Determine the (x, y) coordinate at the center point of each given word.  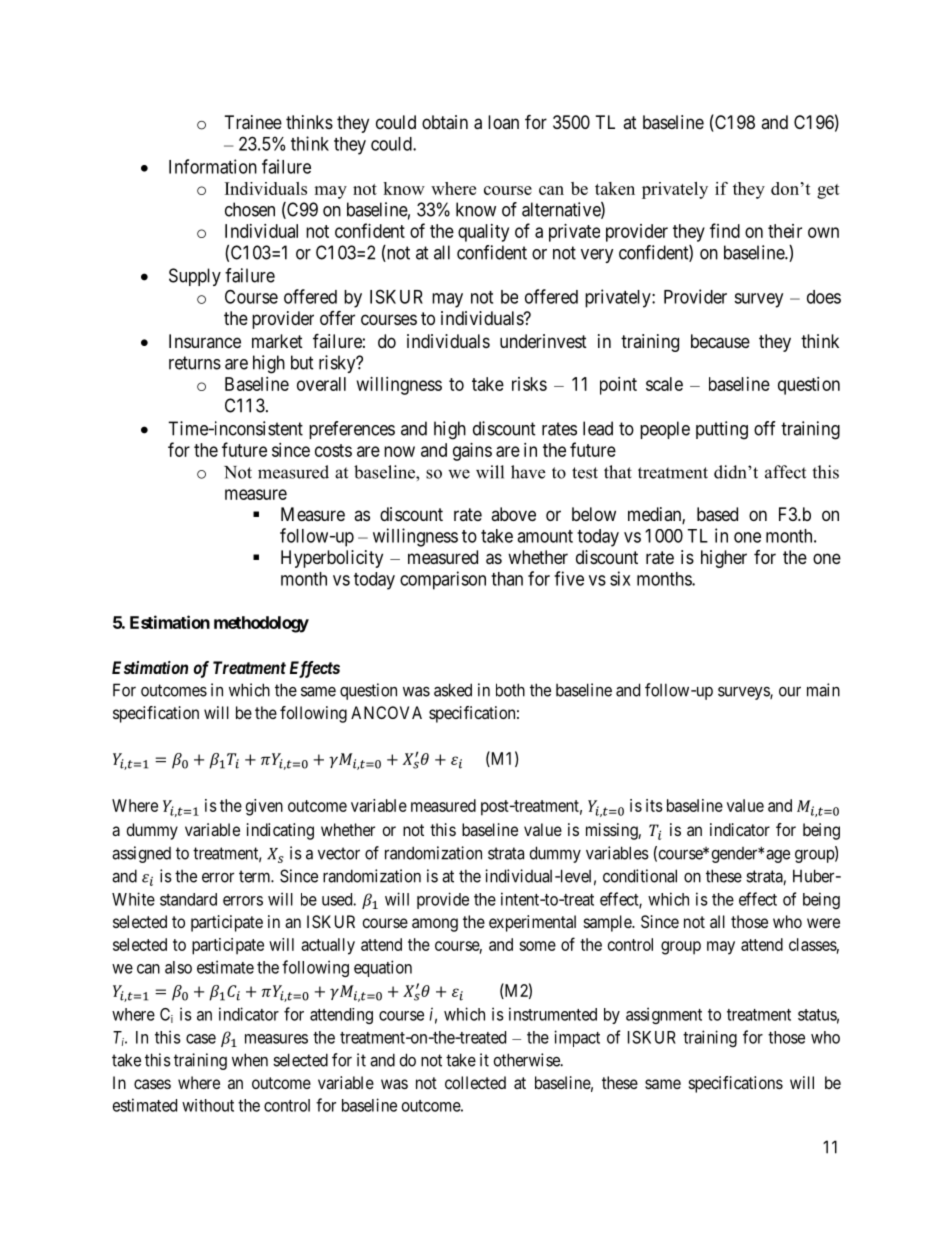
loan (503, 122)
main (823, 690)
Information (213, 166)
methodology (261, 624)
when (250, 1060)
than (507, 579)
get (828, 191)
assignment (664, 1015)
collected (475, 1082)
